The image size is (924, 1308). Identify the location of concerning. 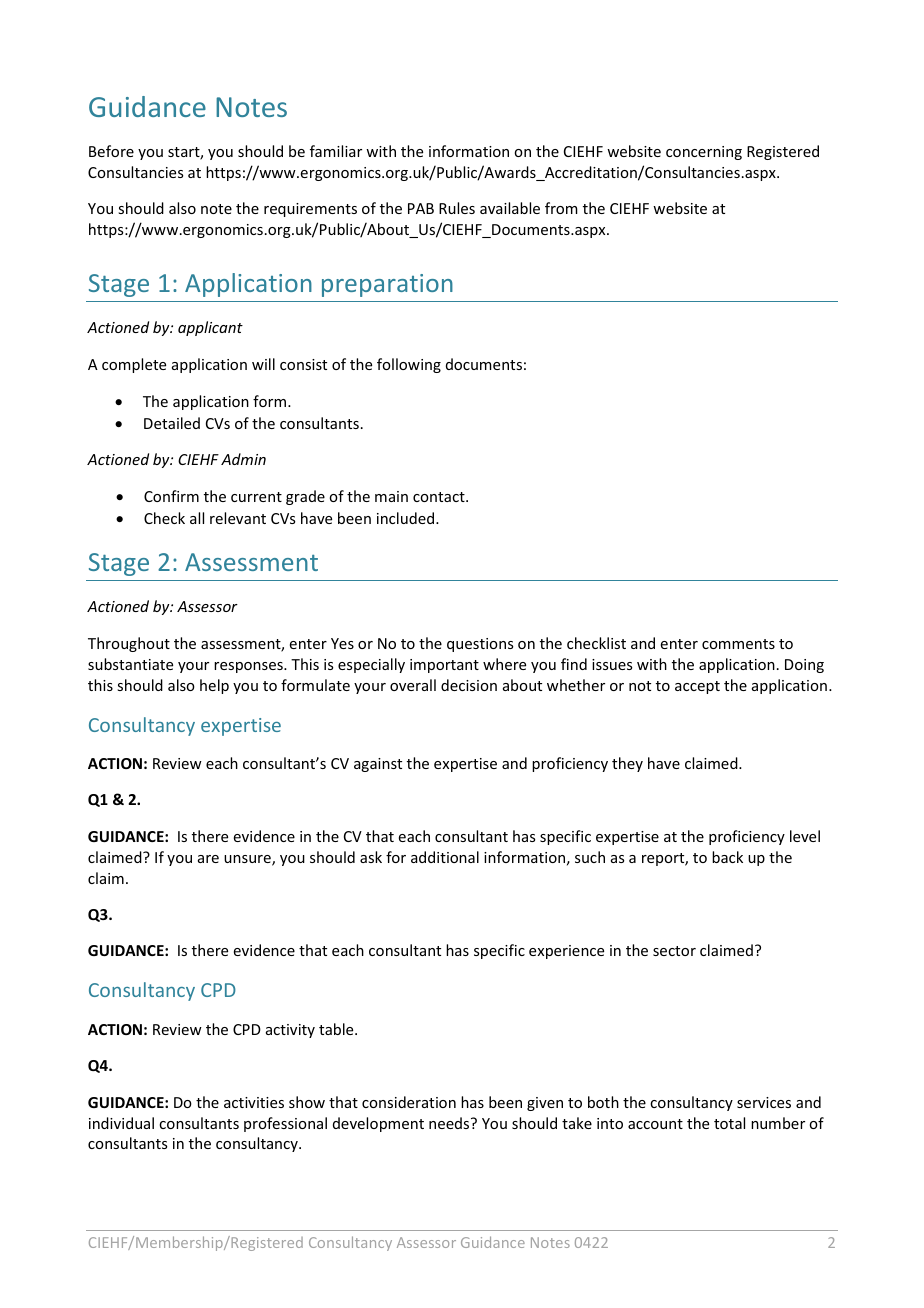
(704, 153).
